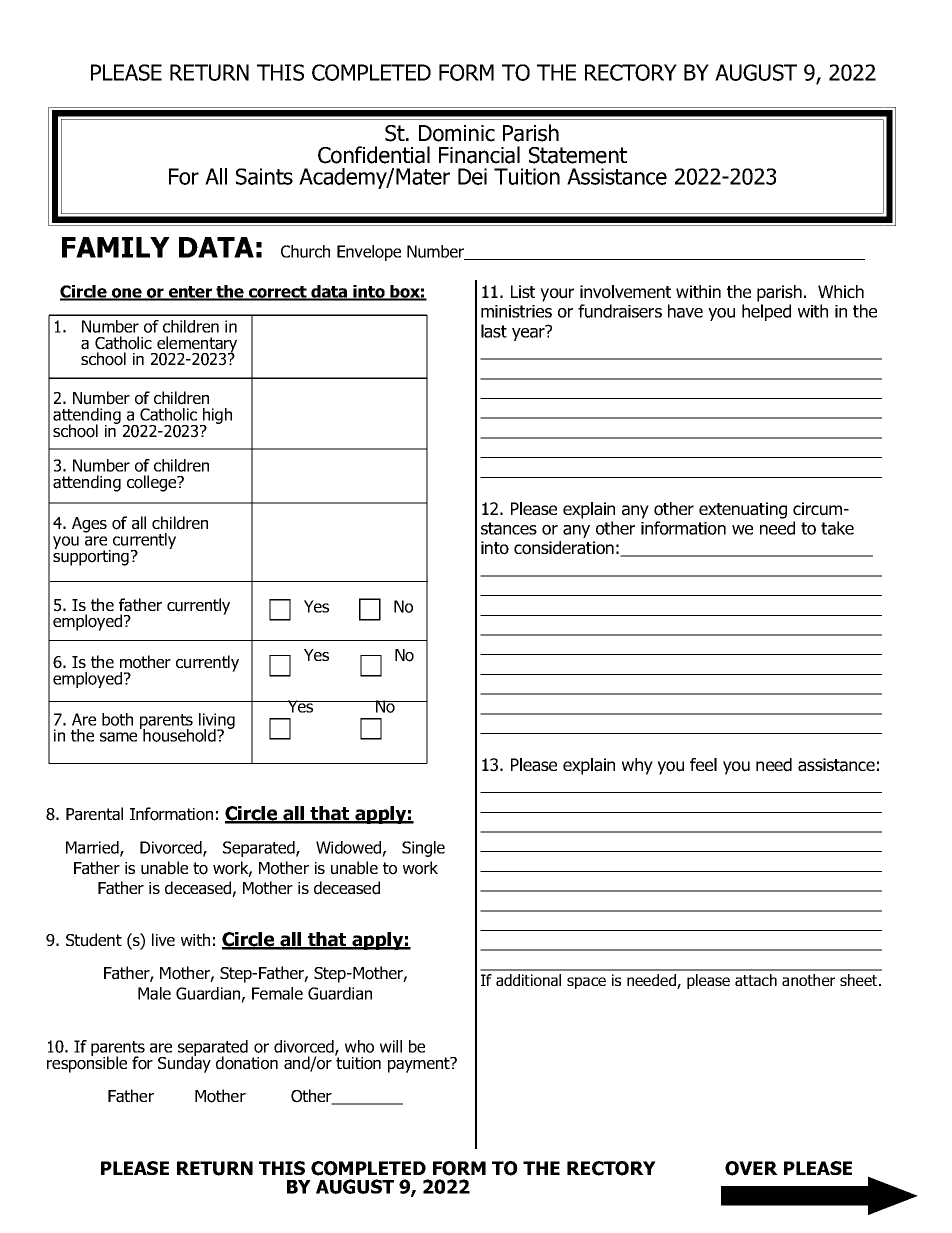 The image size is (952, 1233). Describe the element at coordinates (153, 483) in the screenshot. I see `college` at that location.
